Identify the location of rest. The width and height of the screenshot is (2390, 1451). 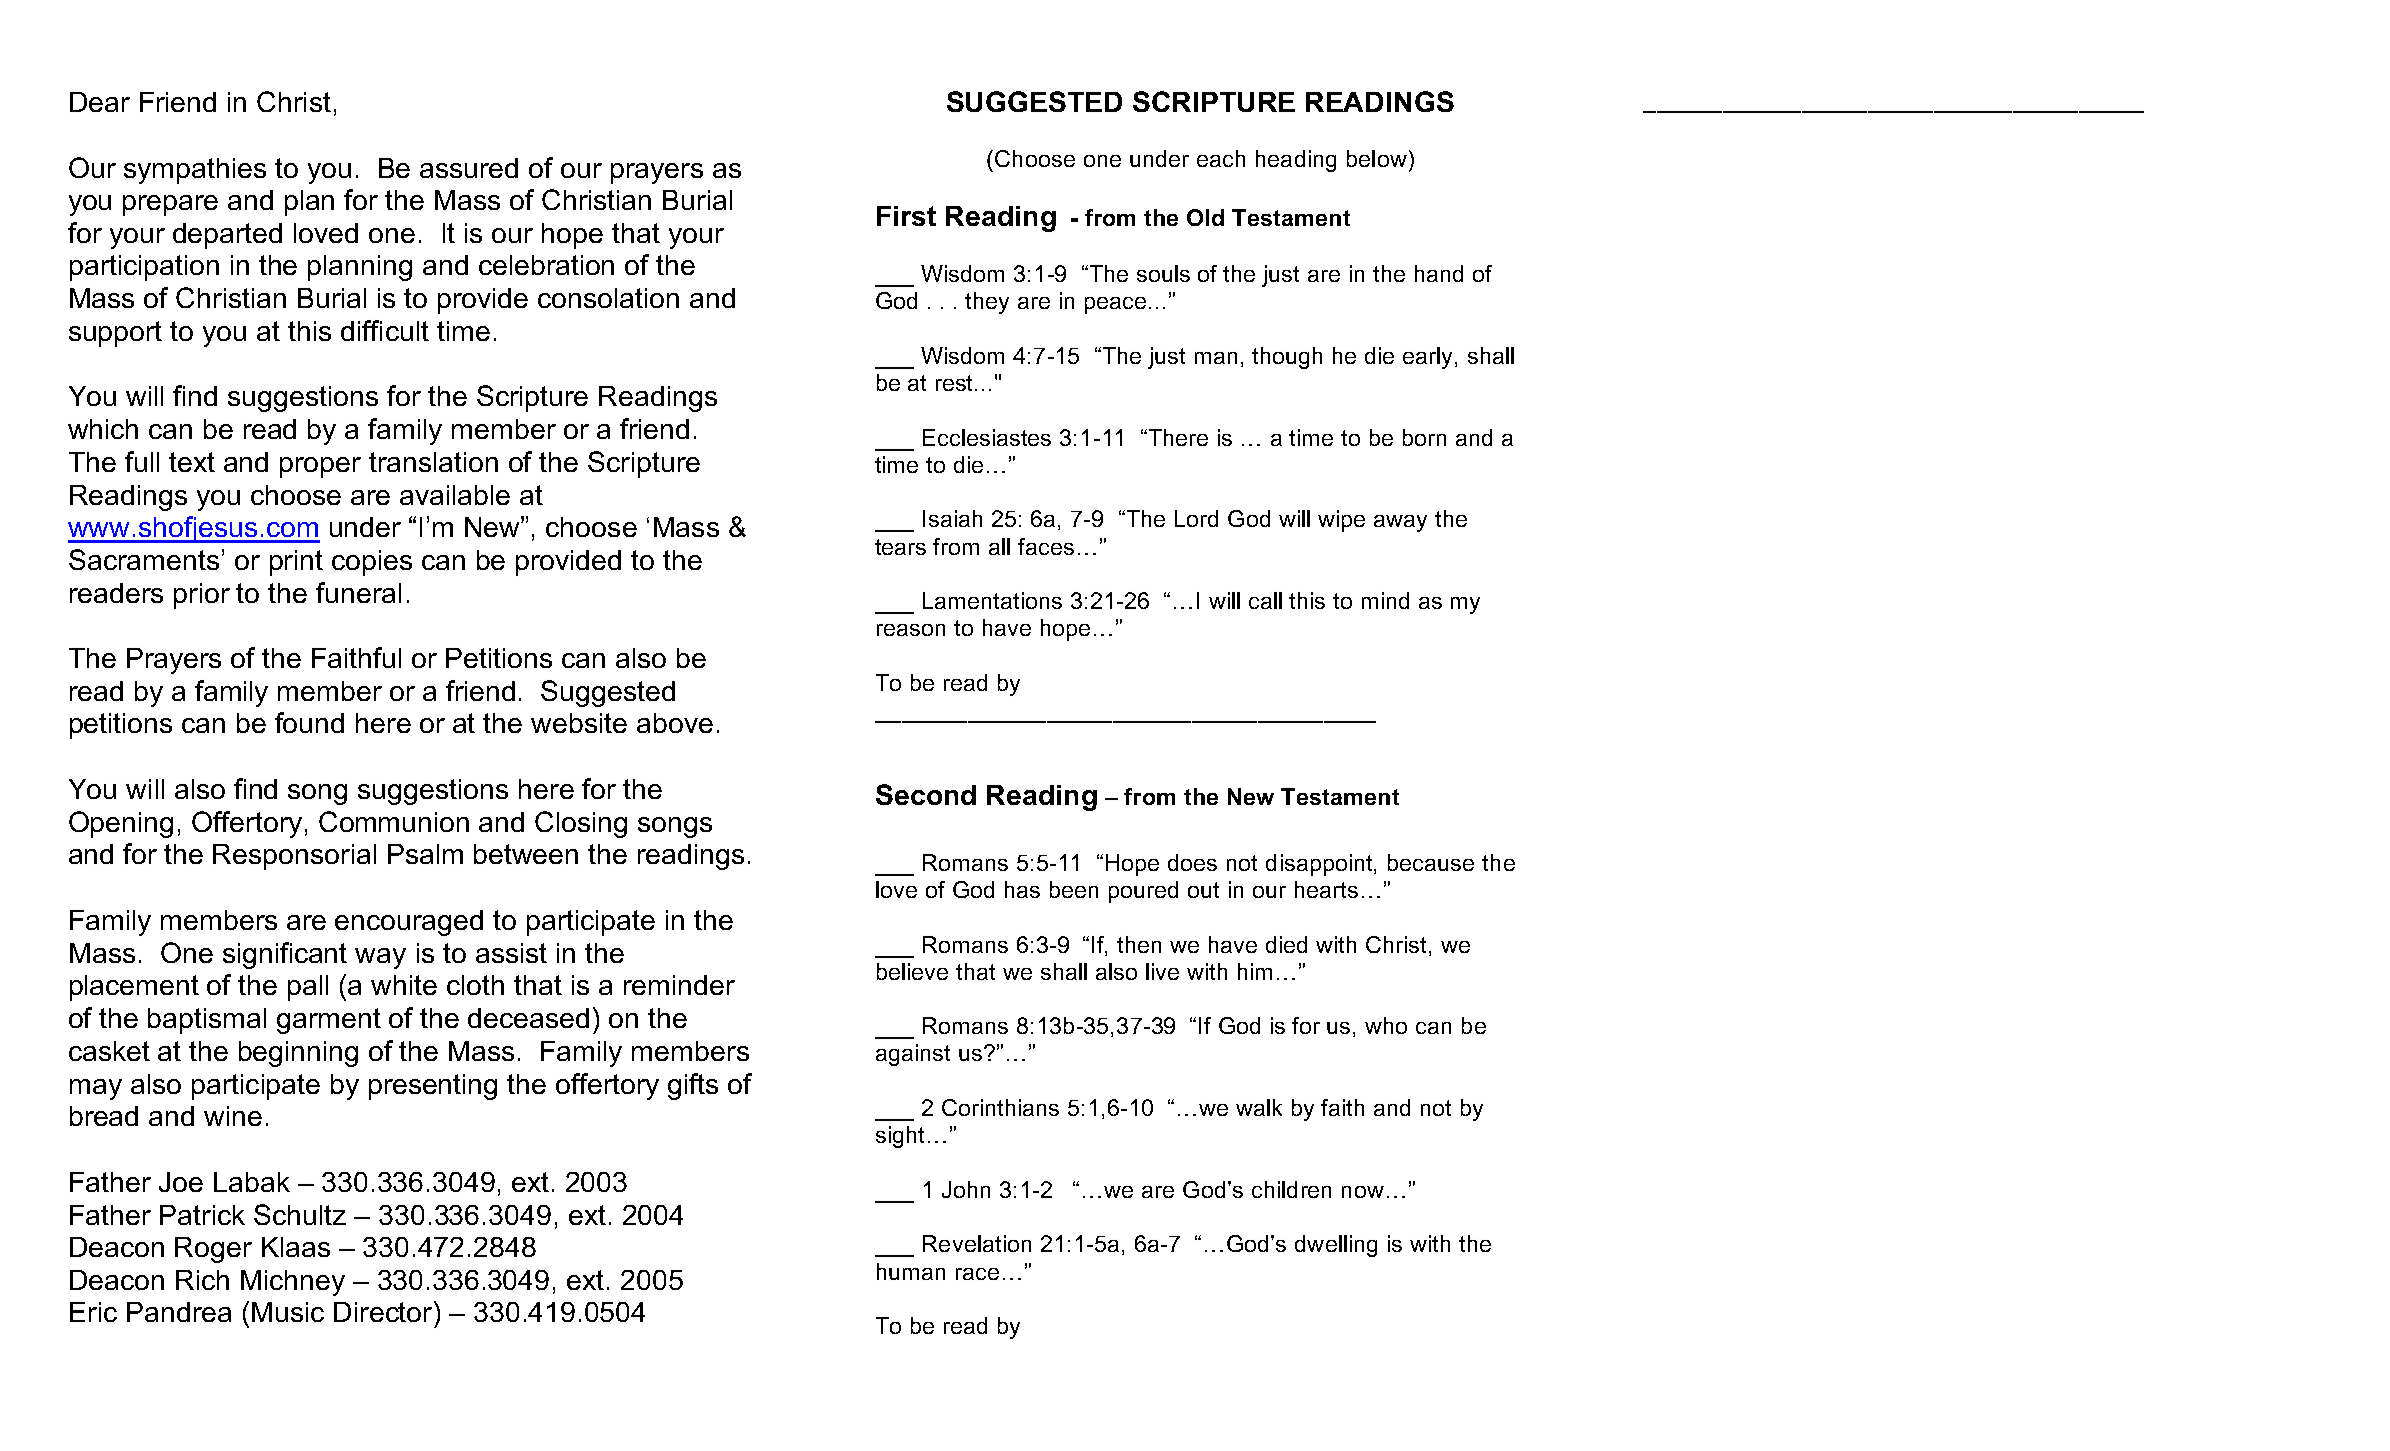
(956, 383).
